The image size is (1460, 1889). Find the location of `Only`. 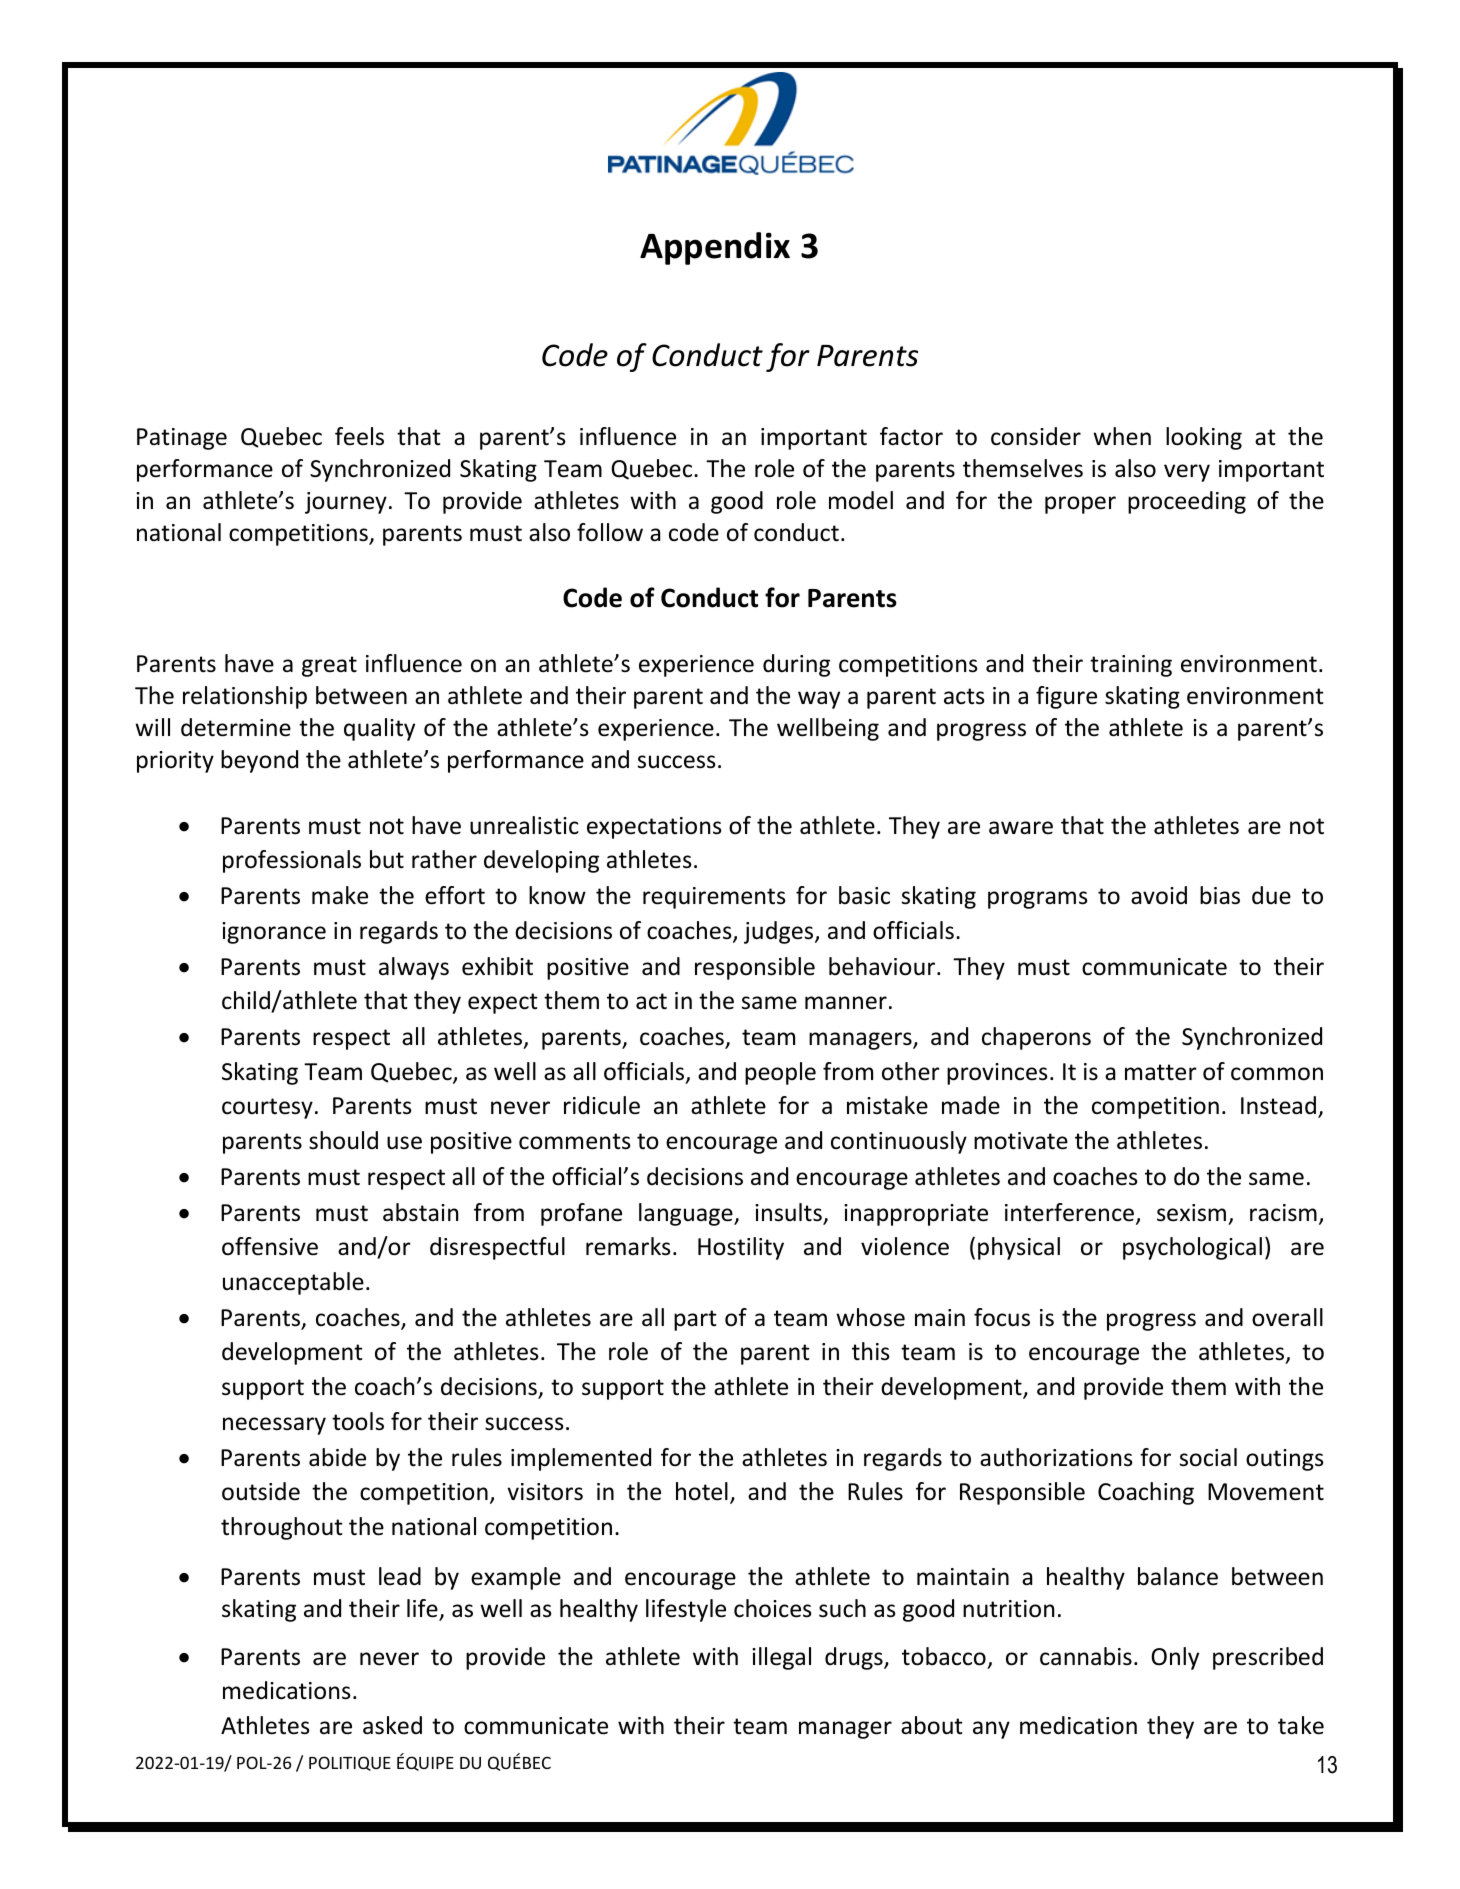

Only is located at coordinates (1175, 1658).
